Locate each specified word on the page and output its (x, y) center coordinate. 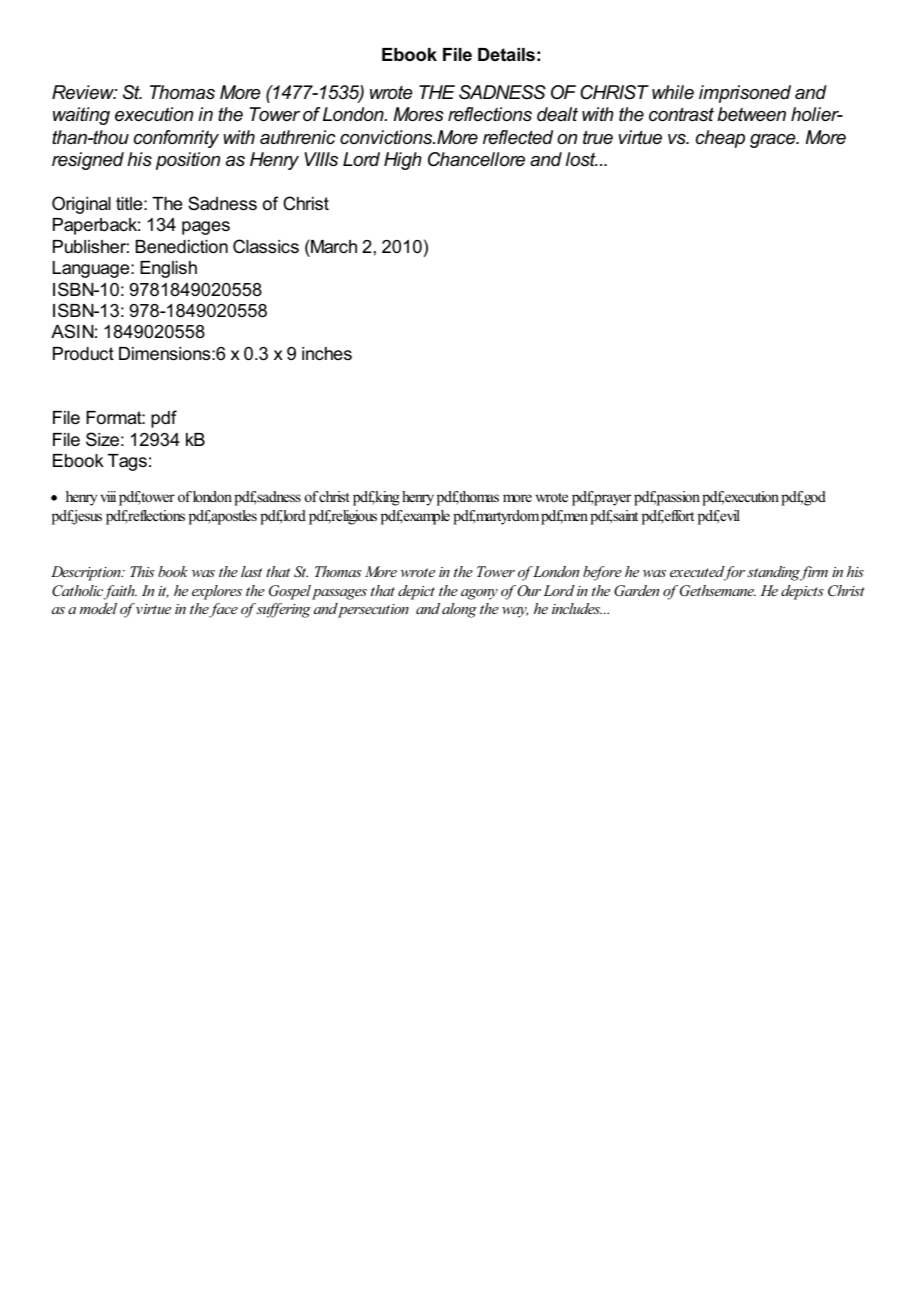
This (142, 571)
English (168, 269)
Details (506, 55)
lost (582, 159)
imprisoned (745, 94)
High (403, 161)
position (188, 161)
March (333, 246)
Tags (127, 462)
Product (83, 353)
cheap (720, 139)
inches (327, 353)
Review (84, 92)
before (602, 573)
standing (774, 573)
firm (814, 573)
